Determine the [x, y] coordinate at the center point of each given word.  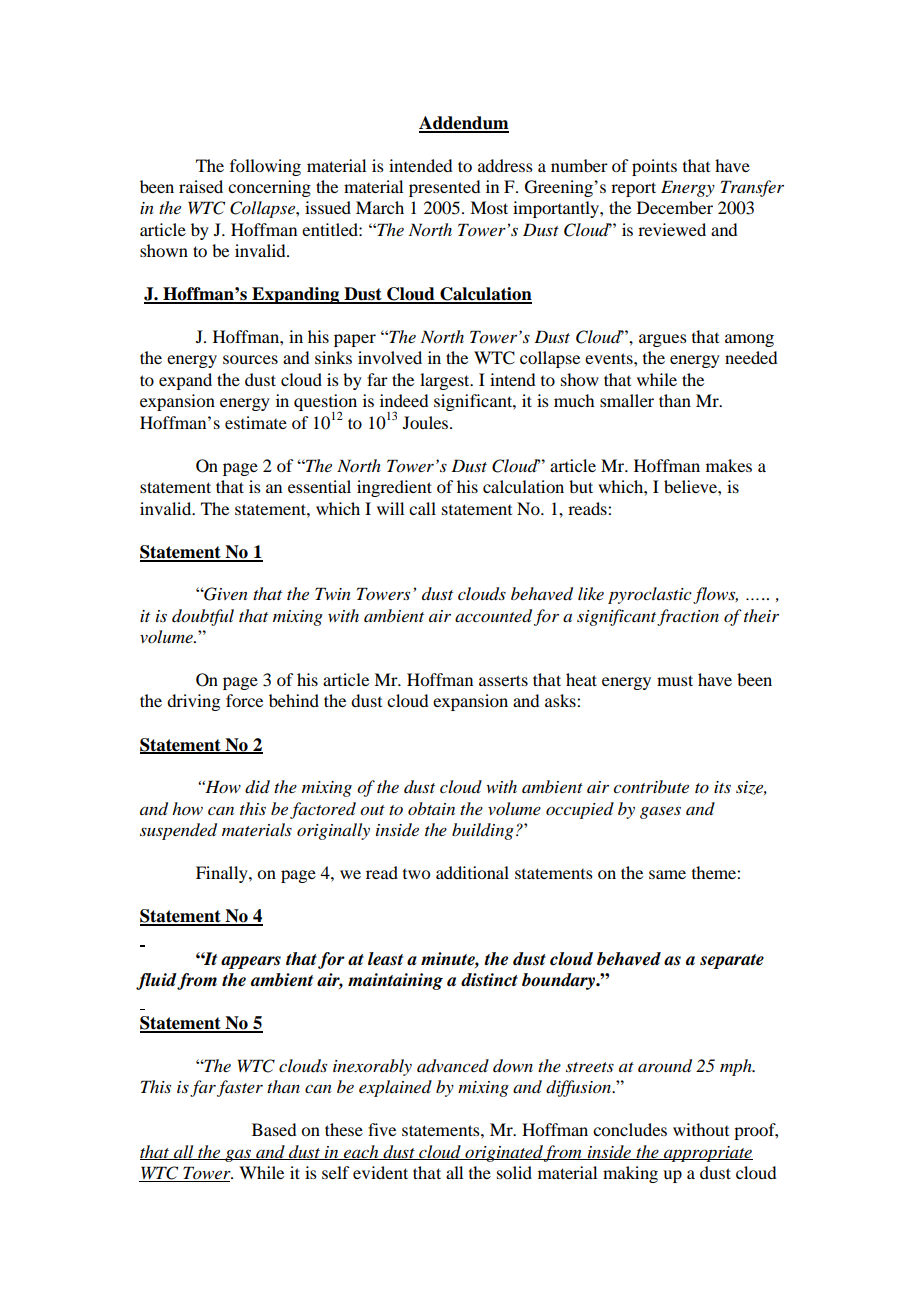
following [265, 167]
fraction [688, 617]
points [654, 167]
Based [274, 1129]
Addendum [464, 124]
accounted [493, 616]
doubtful [203, 617]
